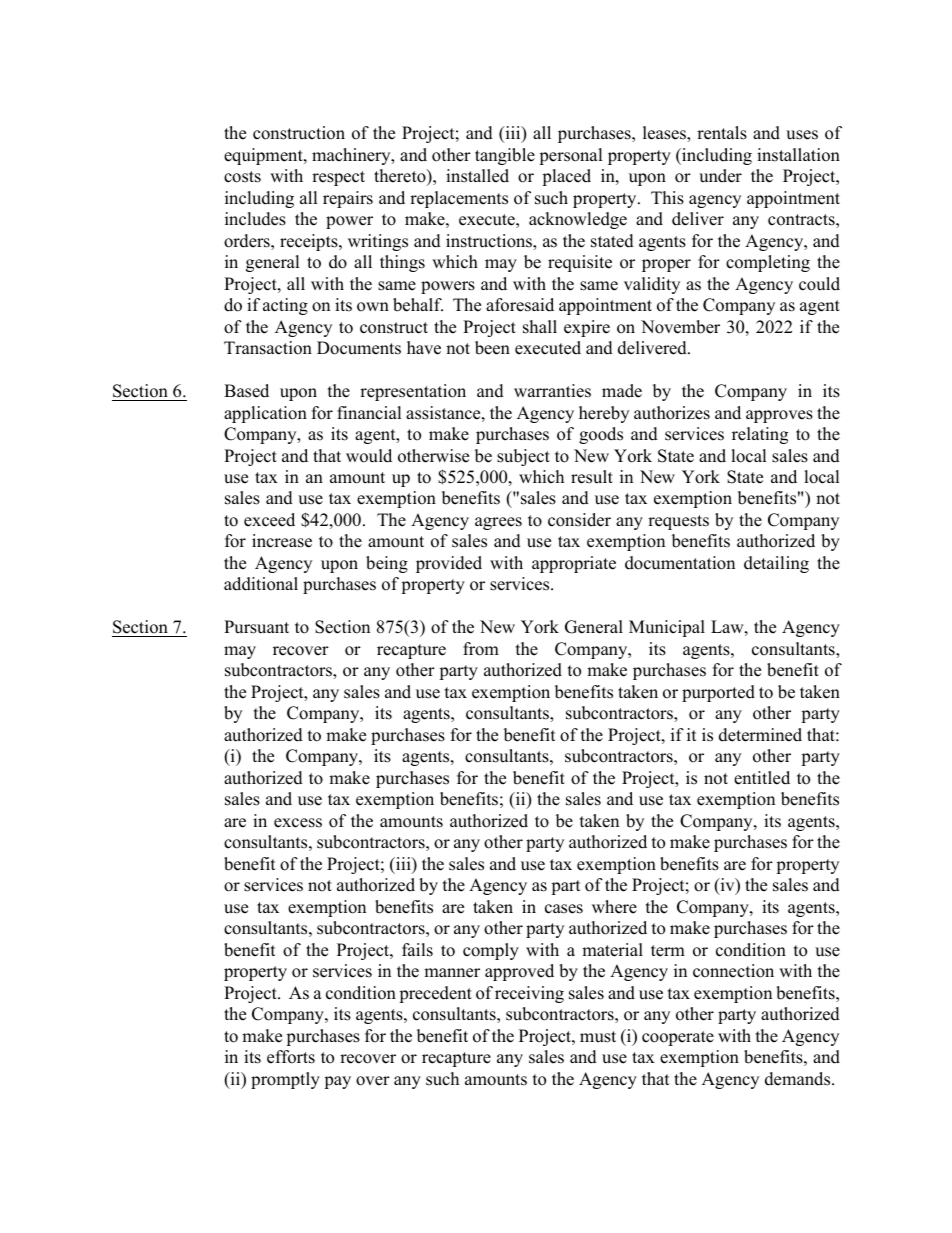 This screenshot has width=952, height=1233. I want to click on tangible, so click(505, 156).
